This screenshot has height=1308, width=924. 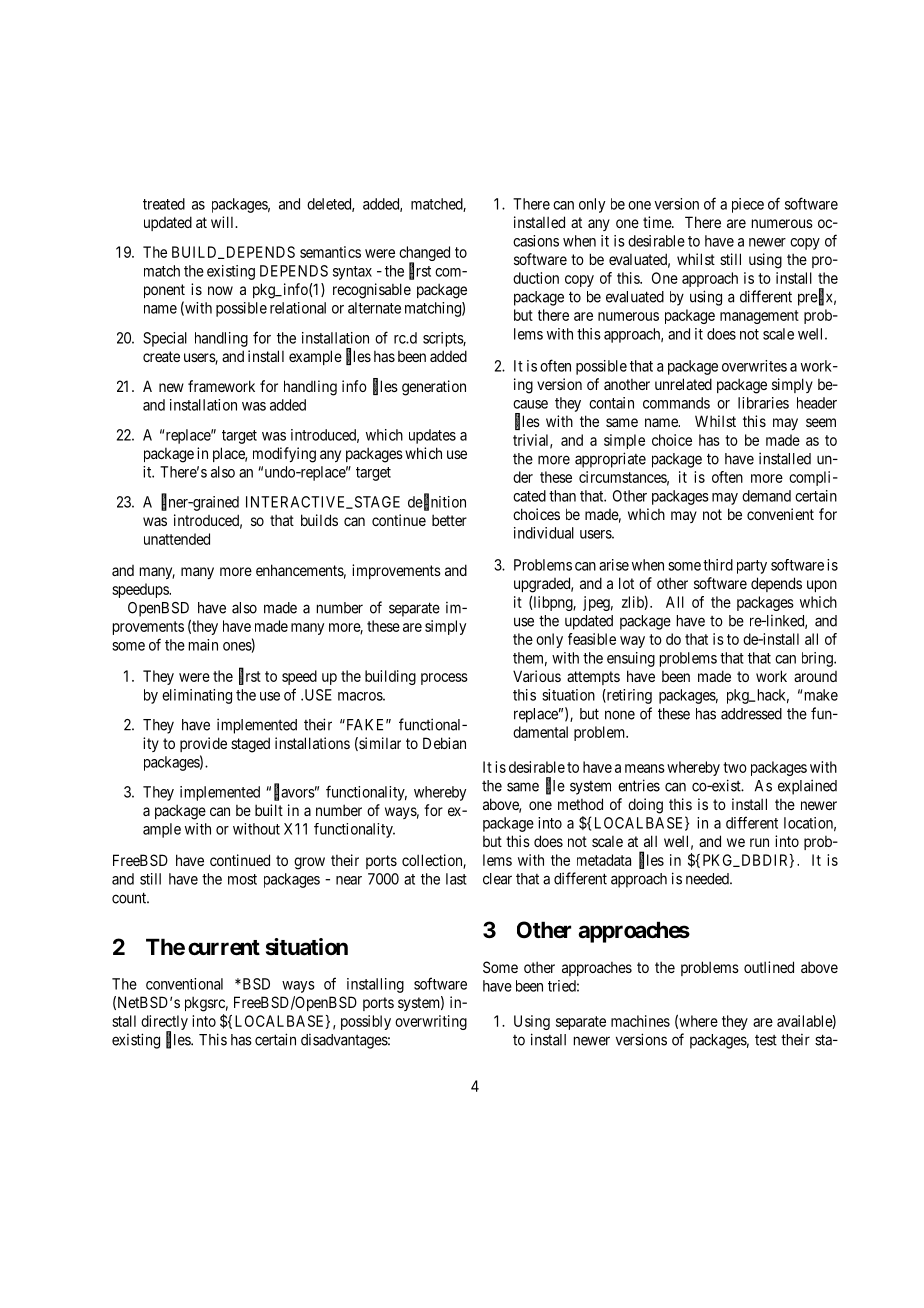 I want to click on run, so click(x=759, y=842).
